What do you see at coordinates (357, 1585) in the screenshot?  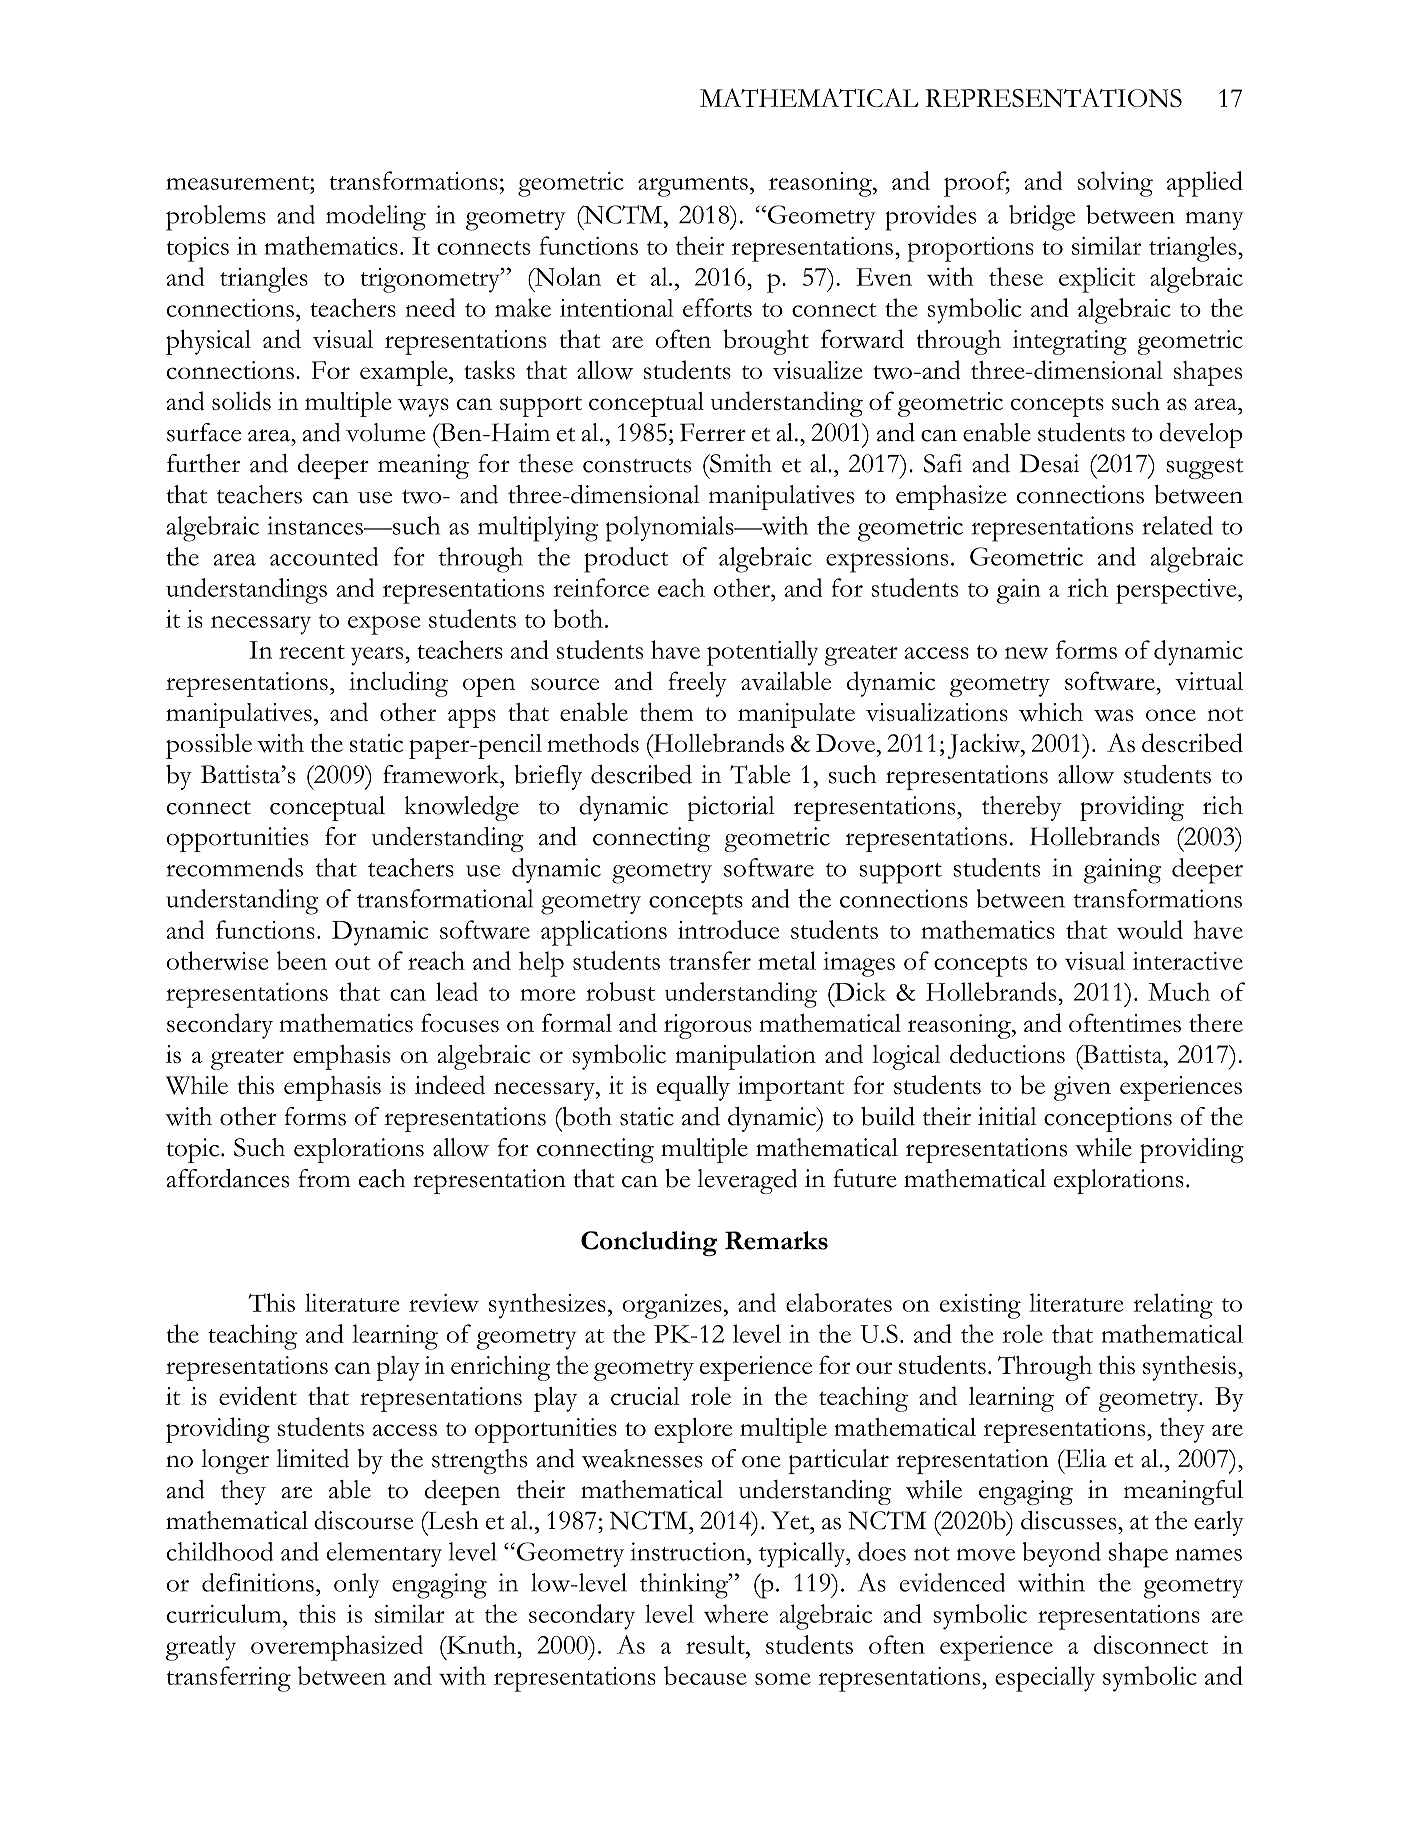 I see `only` at bounding box center [357, 1585].
